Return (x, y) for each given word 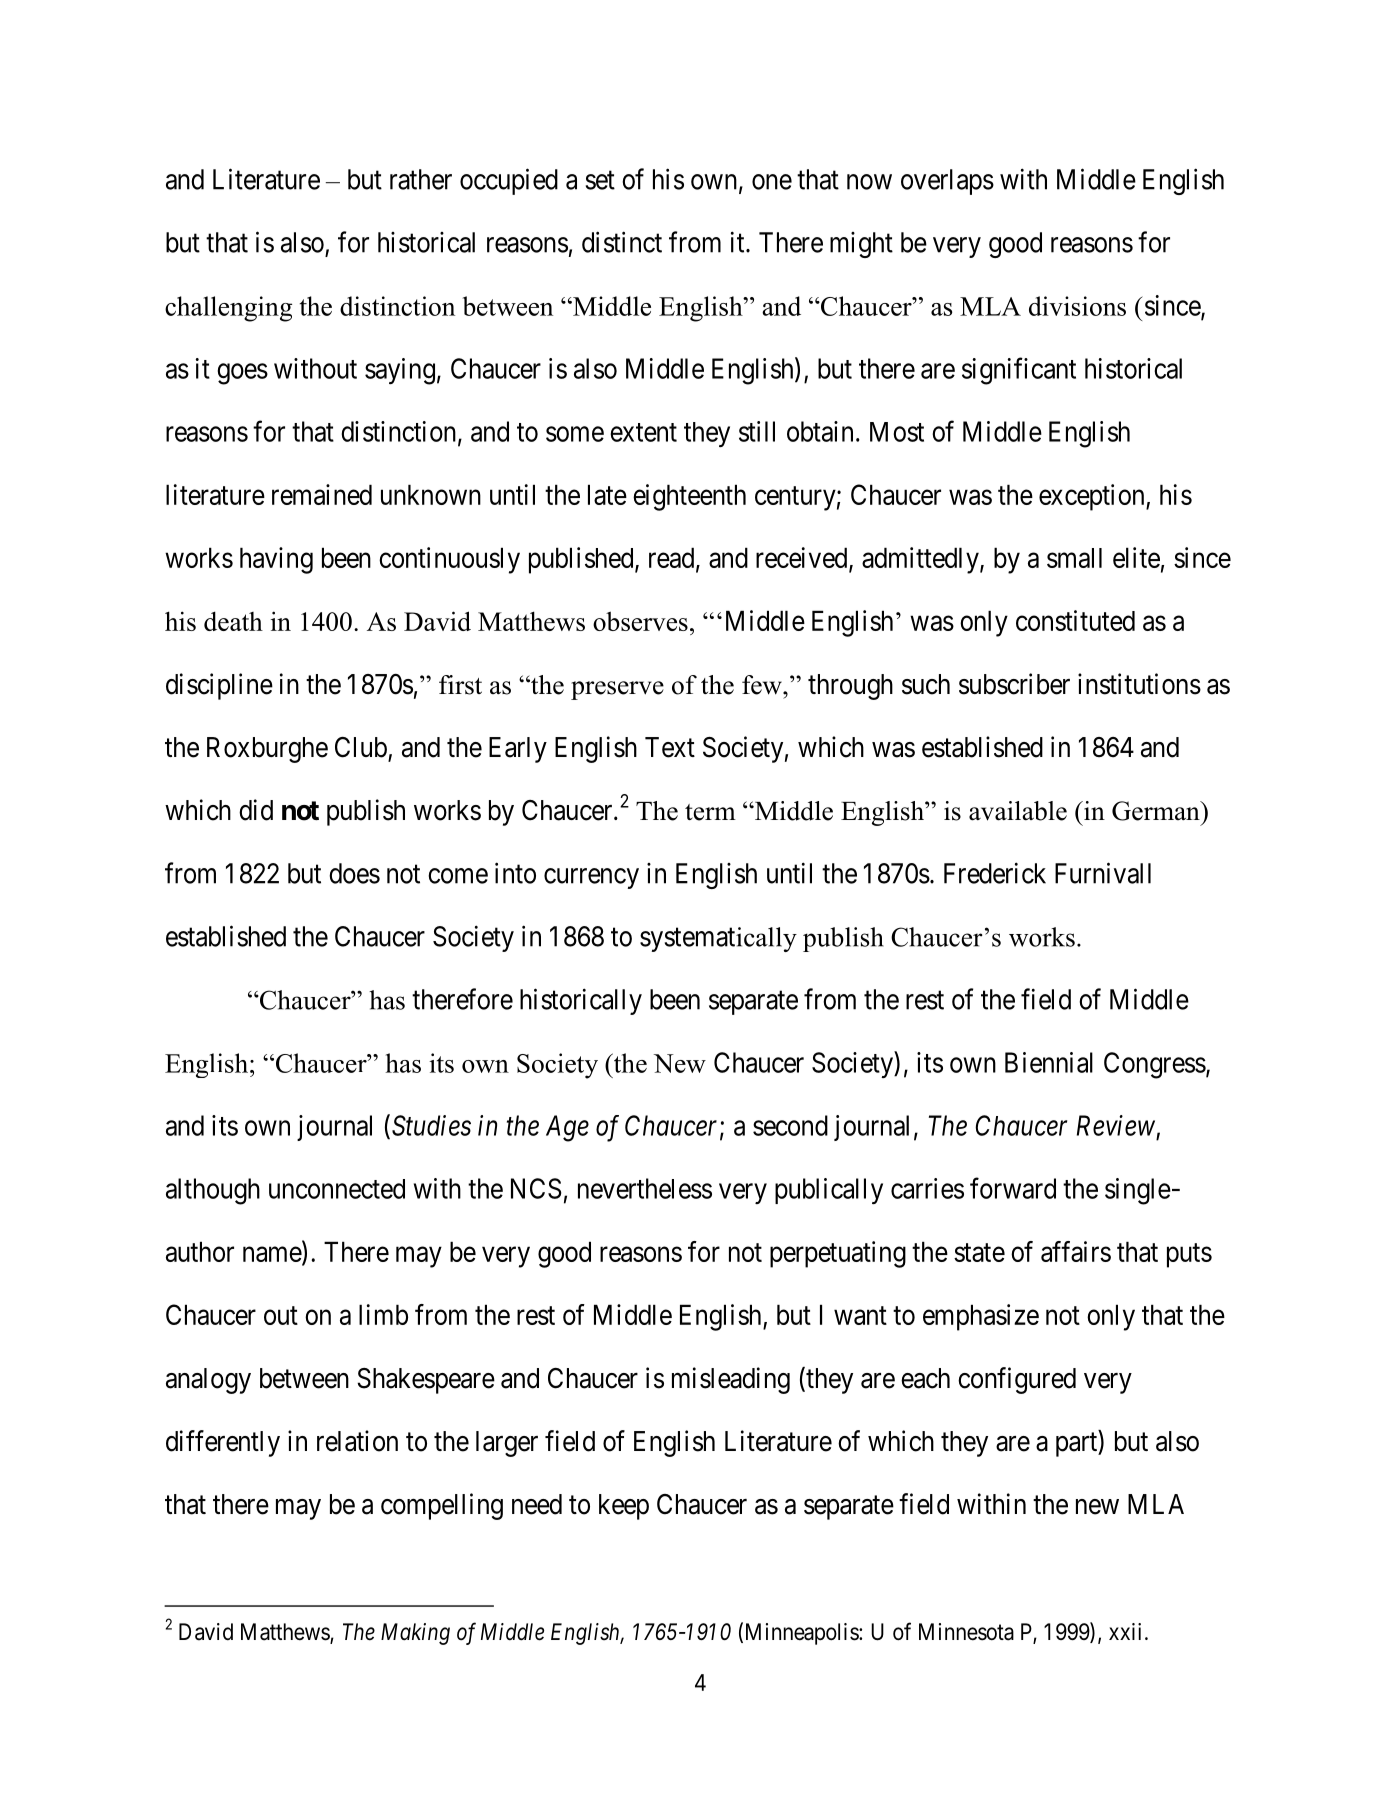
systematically (718, 939)
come (458, 876)
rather (421, 179)
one (772, 182)
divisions (1077, 306)
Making (415, 1634)
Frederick (995, 873)
